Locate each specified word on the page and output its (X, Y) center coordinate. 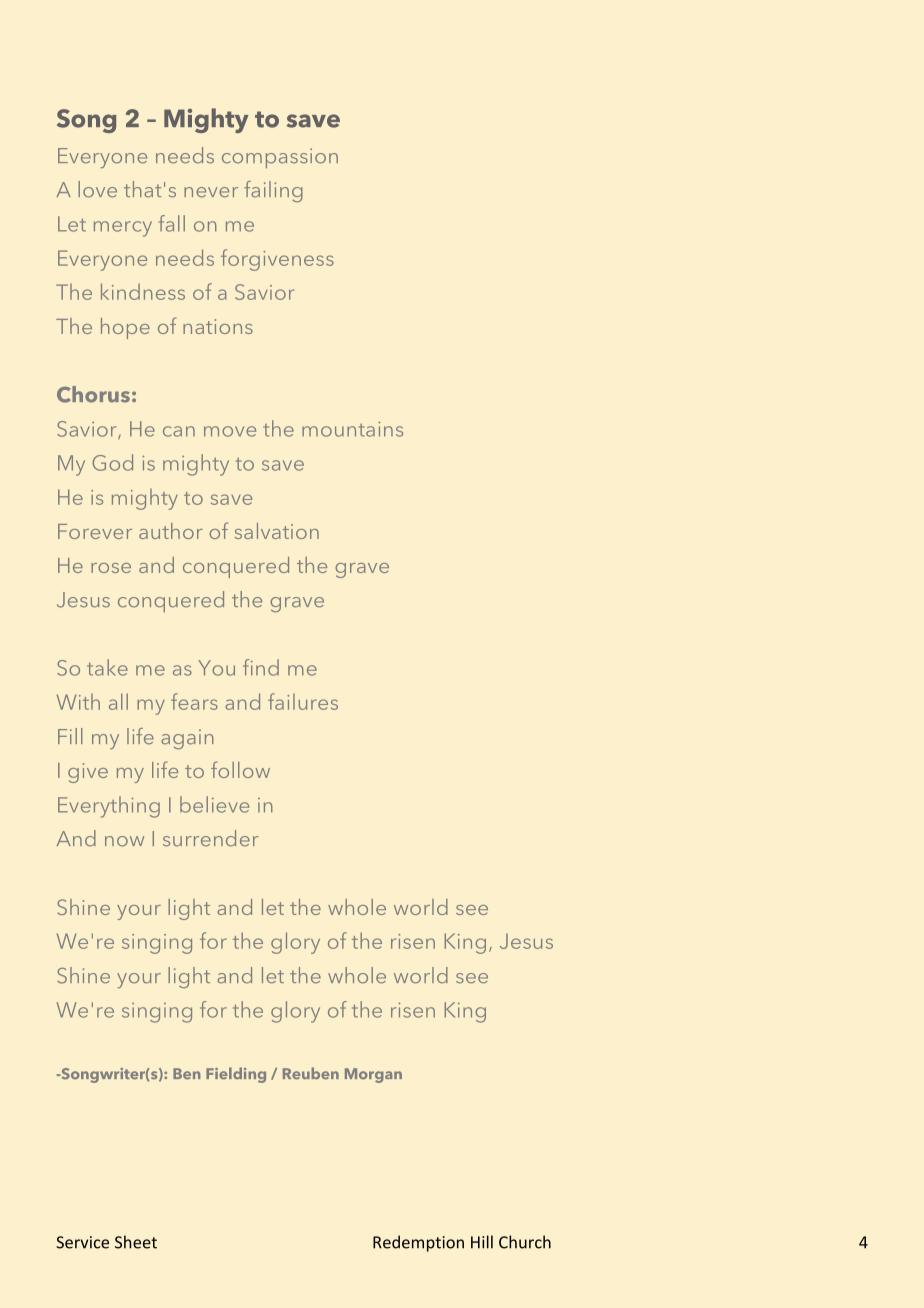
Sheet (136, 1242)
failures (303, 701)
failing (273, 191)
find (261, 667)
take (107, 667)
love (97, 189)
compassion (280, 158)
